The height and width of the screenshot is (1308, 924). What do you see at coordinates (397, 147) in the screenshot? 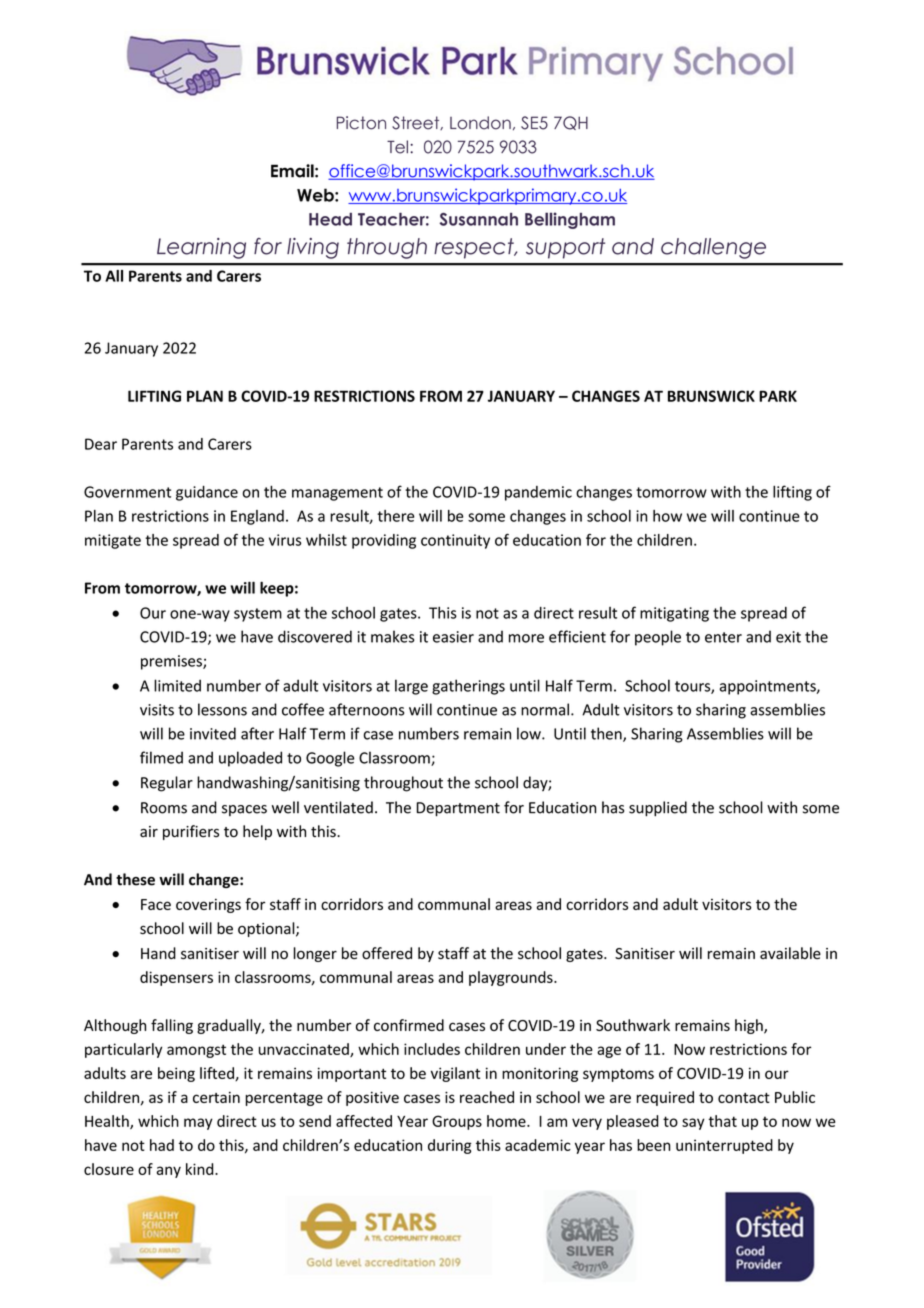
I see `Tel` at bounding box center [397, 147].
